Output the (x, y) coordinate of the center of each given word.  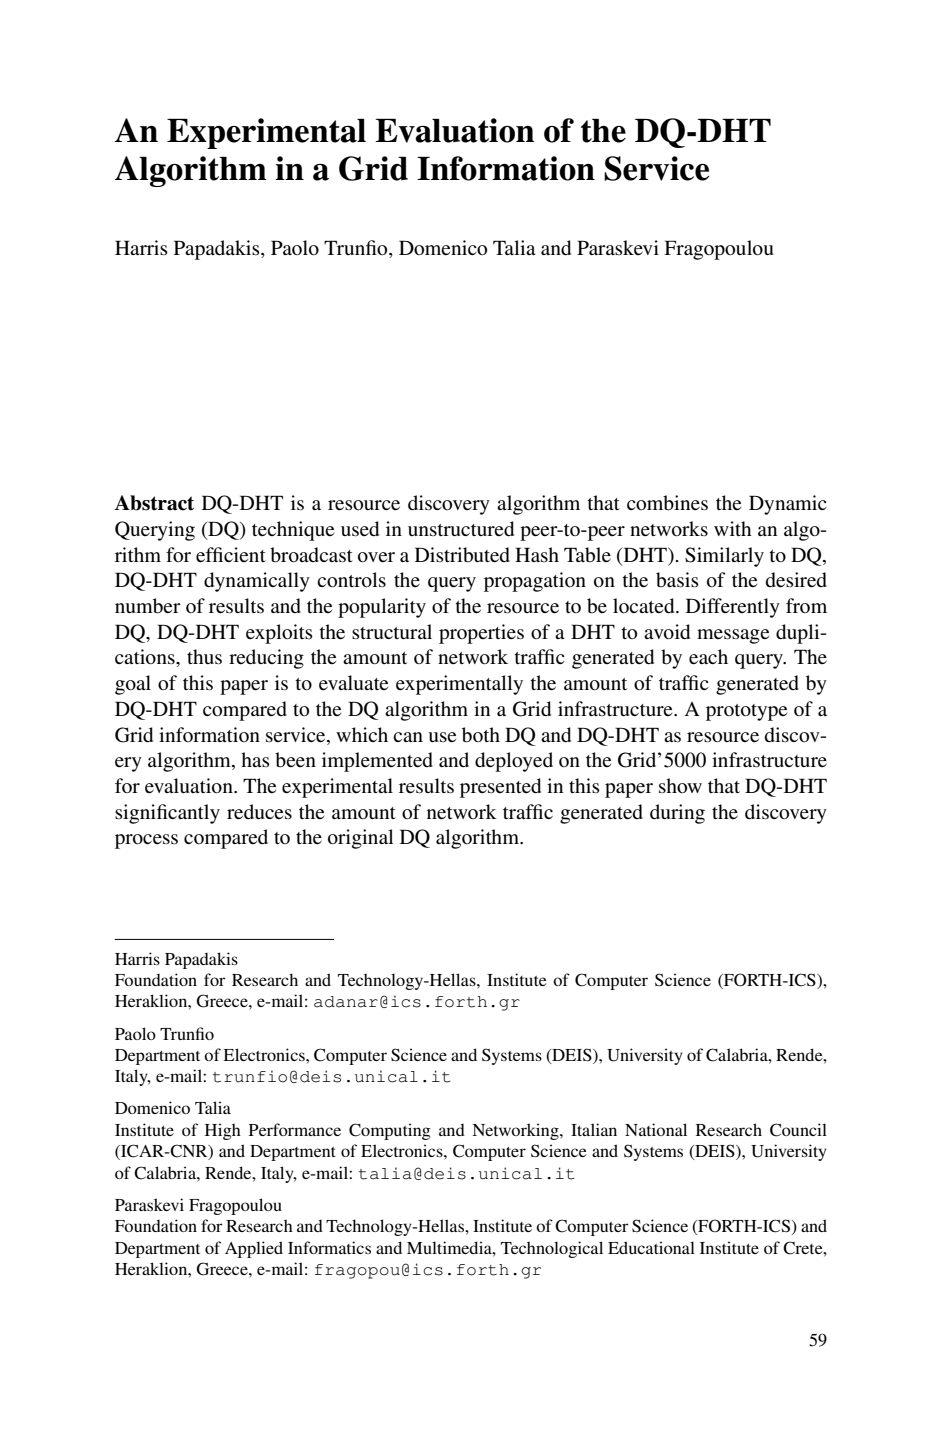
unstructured (461, 529)
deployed (514, 762)
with (732, 528)
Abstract (154, 503)
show (680, 785)
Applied (254, 1249)
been (295, 760)
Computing (390, 1131)
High (223, 1131)
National (656, 1129)
